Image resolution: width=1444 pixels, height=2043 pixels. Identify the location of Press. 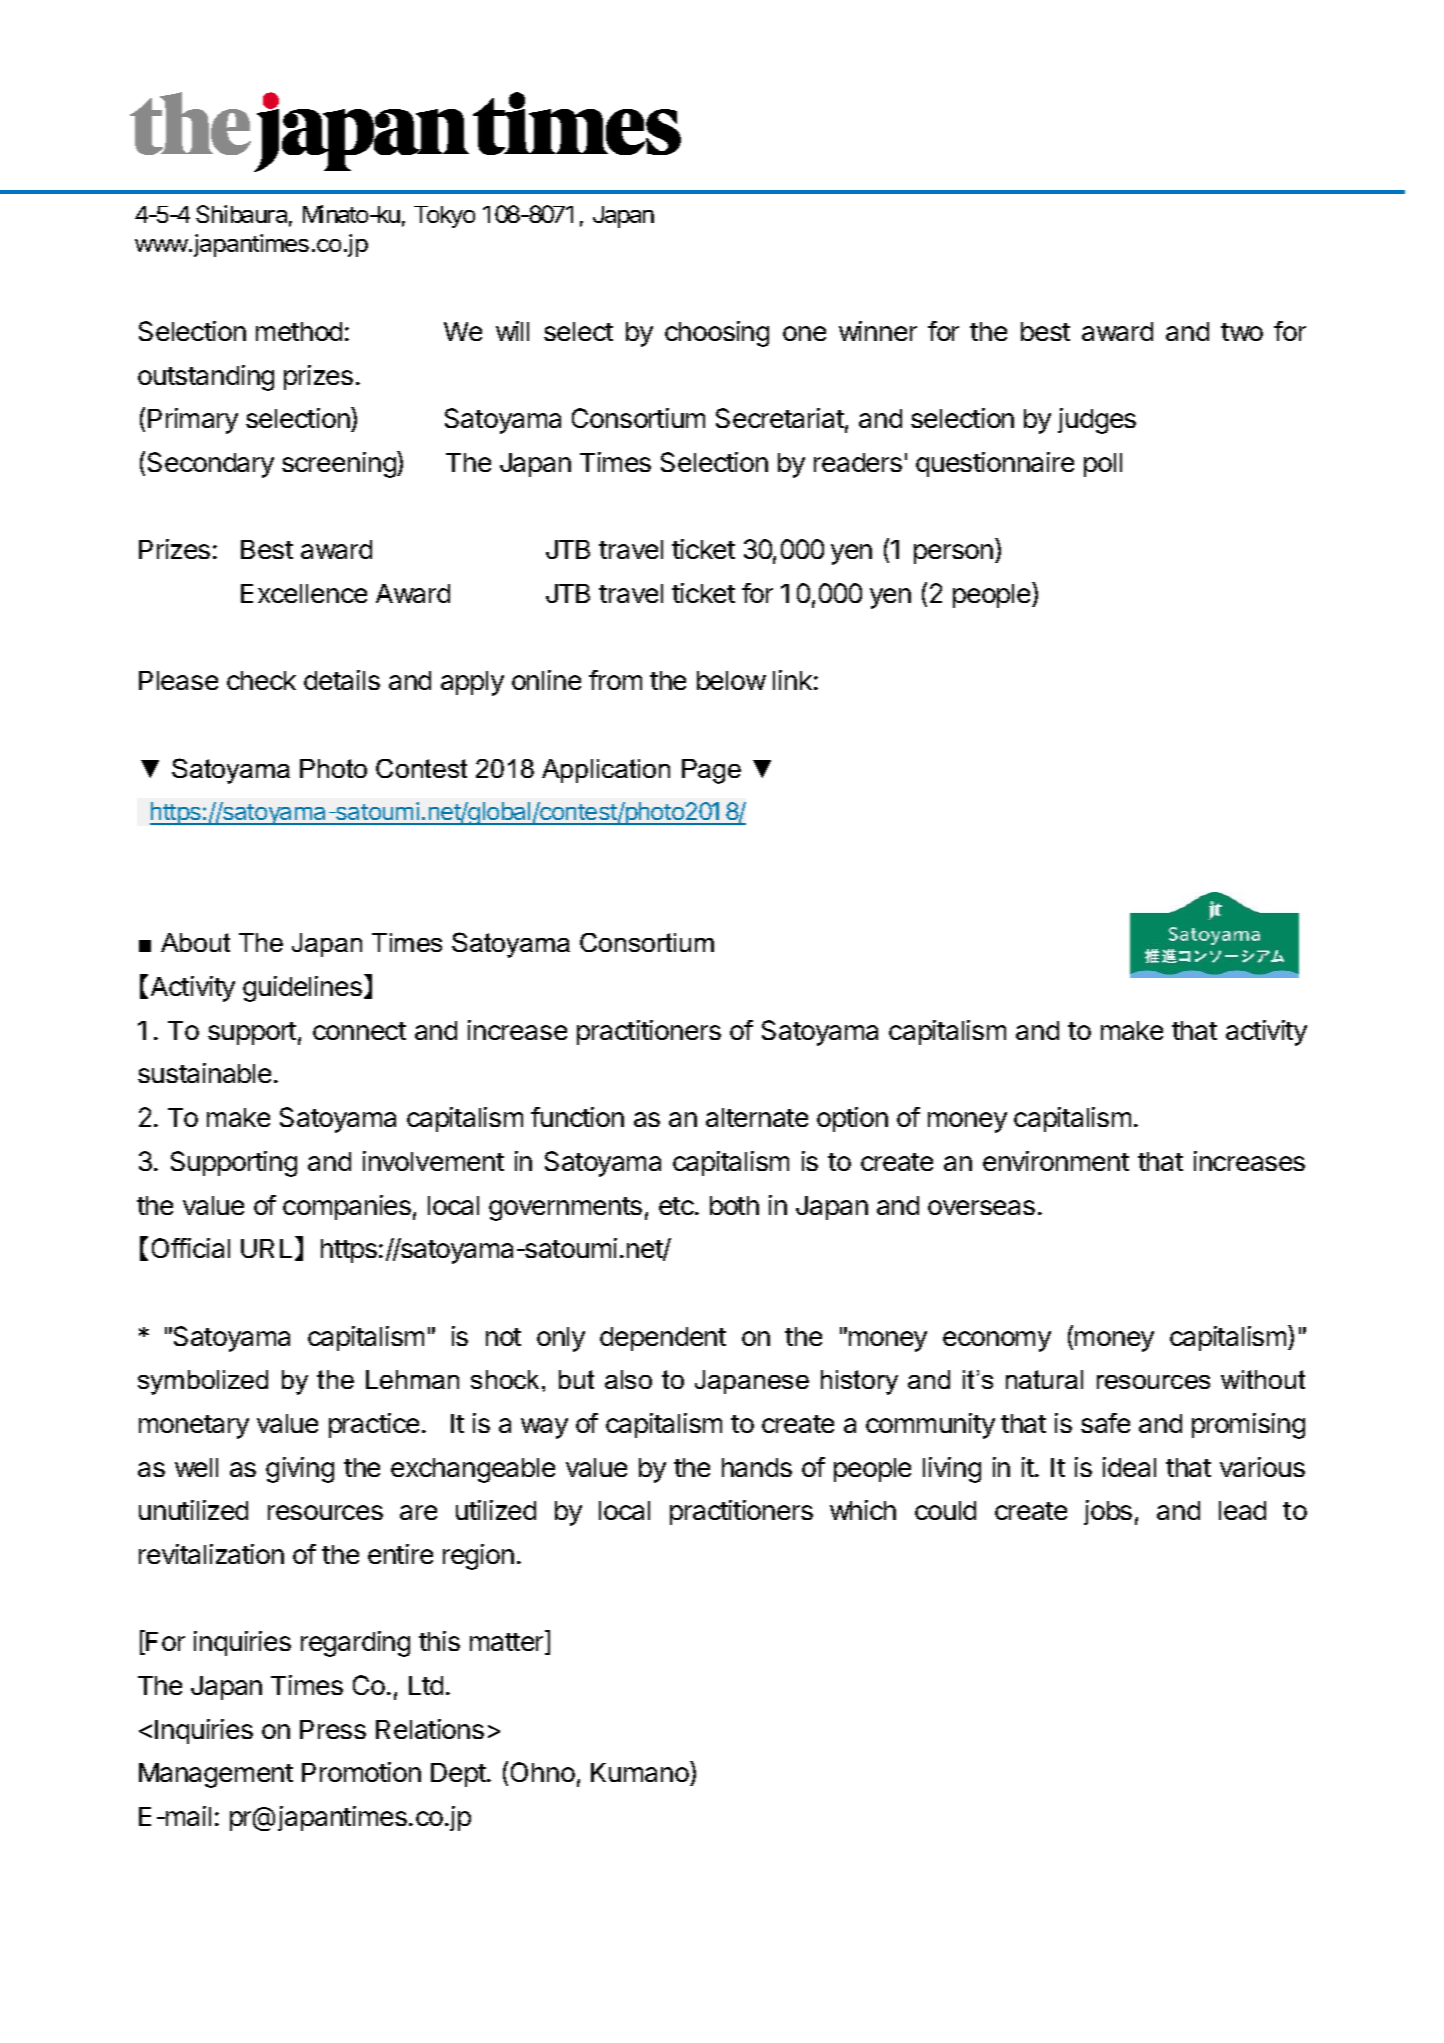
(333, 1729).
